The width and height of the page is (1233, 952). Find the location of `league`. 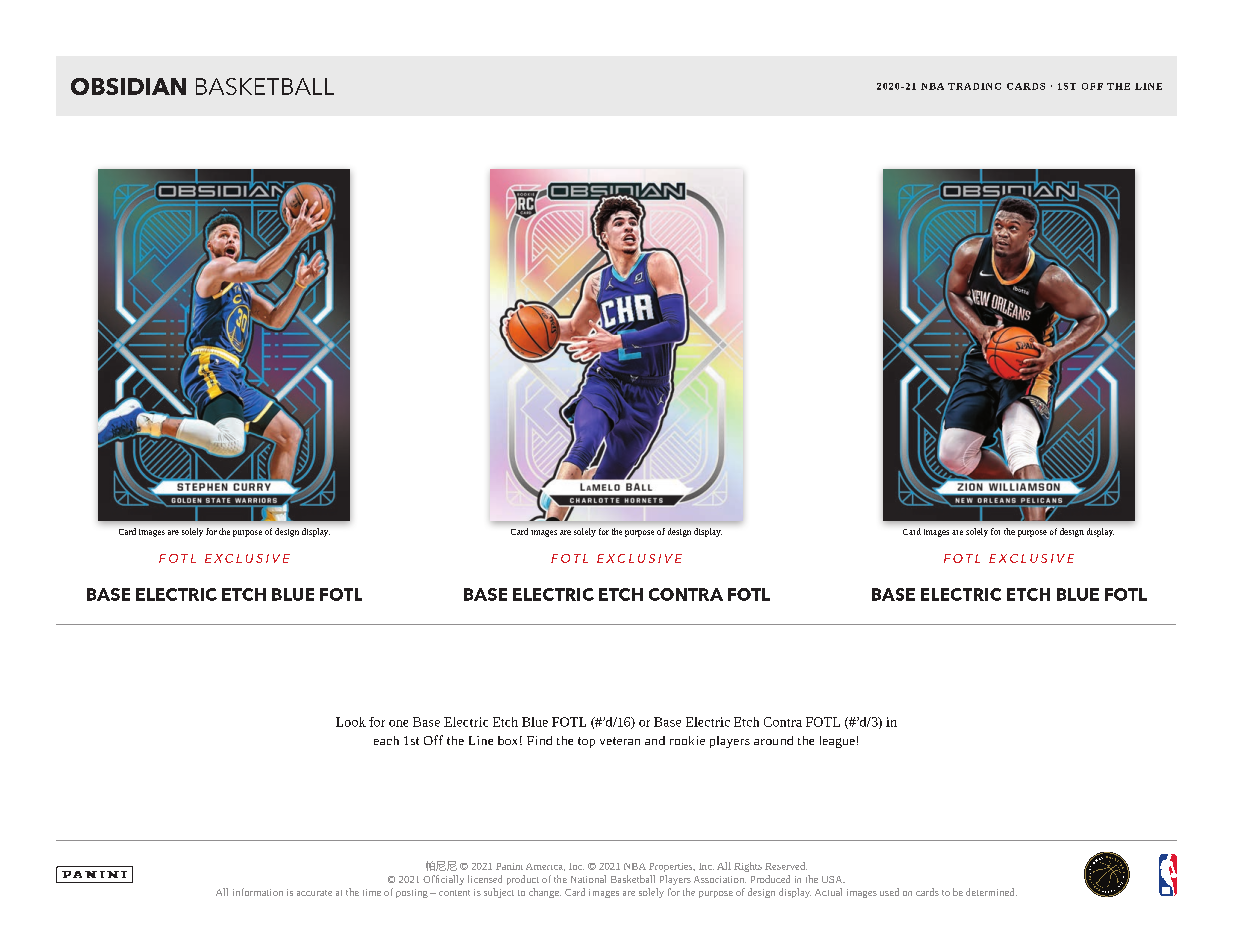

league is located at coordinates (837, 742).
